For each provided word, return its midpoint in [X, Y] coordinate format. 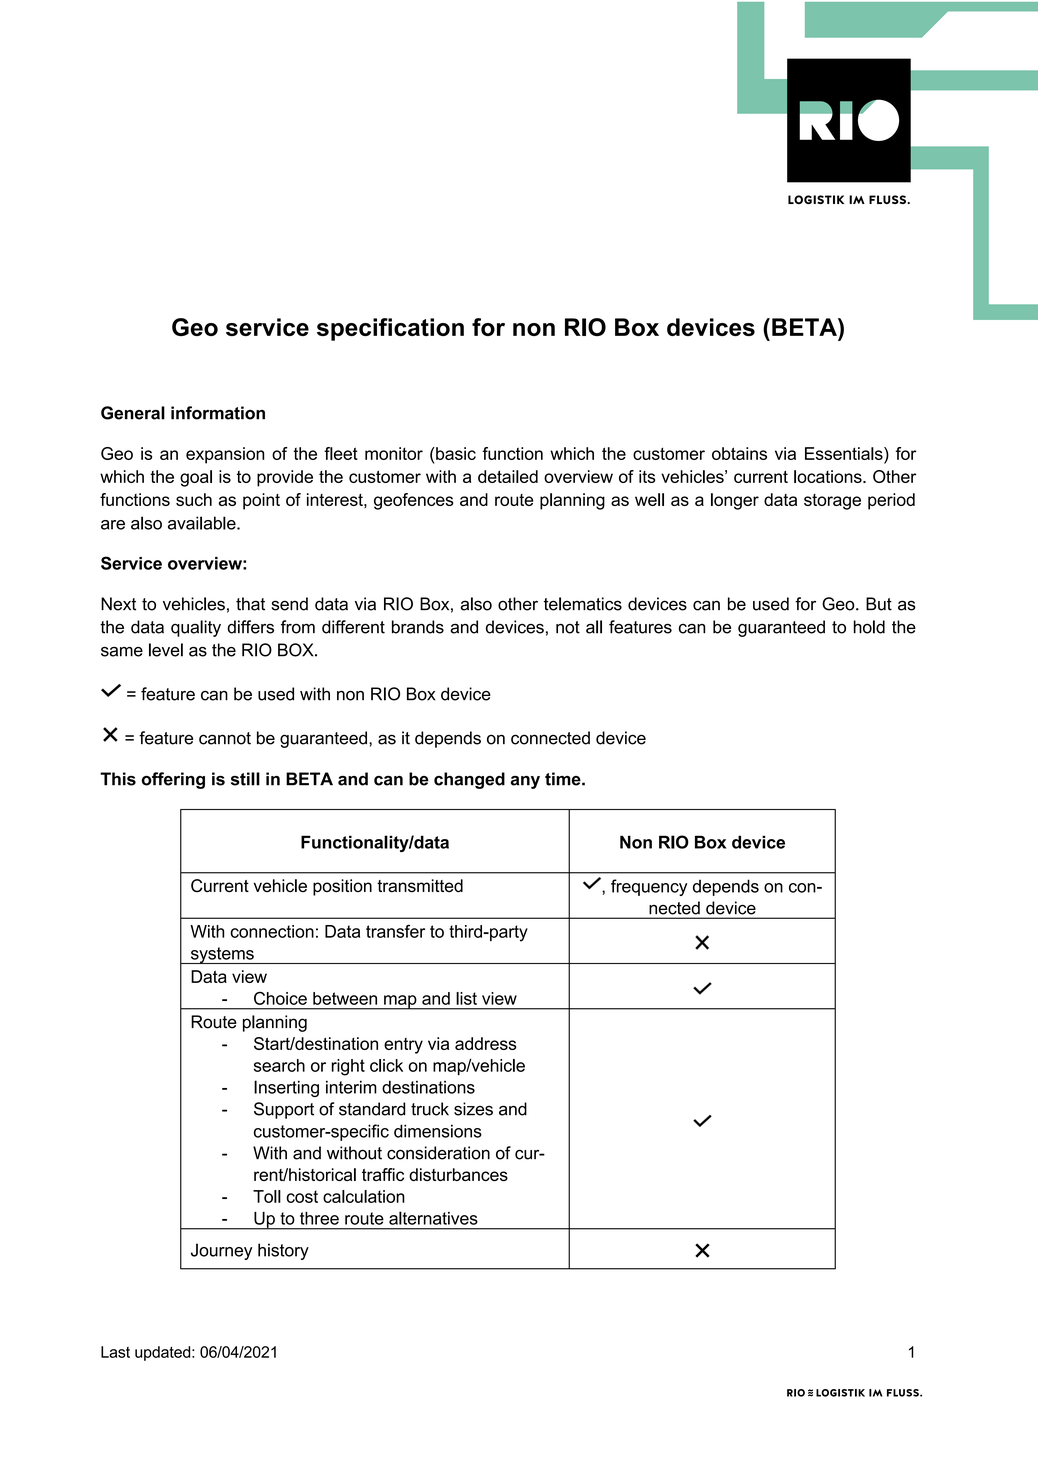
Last [115, 1352]
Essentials [845, 453]
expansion [225, 455]
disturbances [458, 1174]
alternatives [433, 1218]
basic [455, 453]
